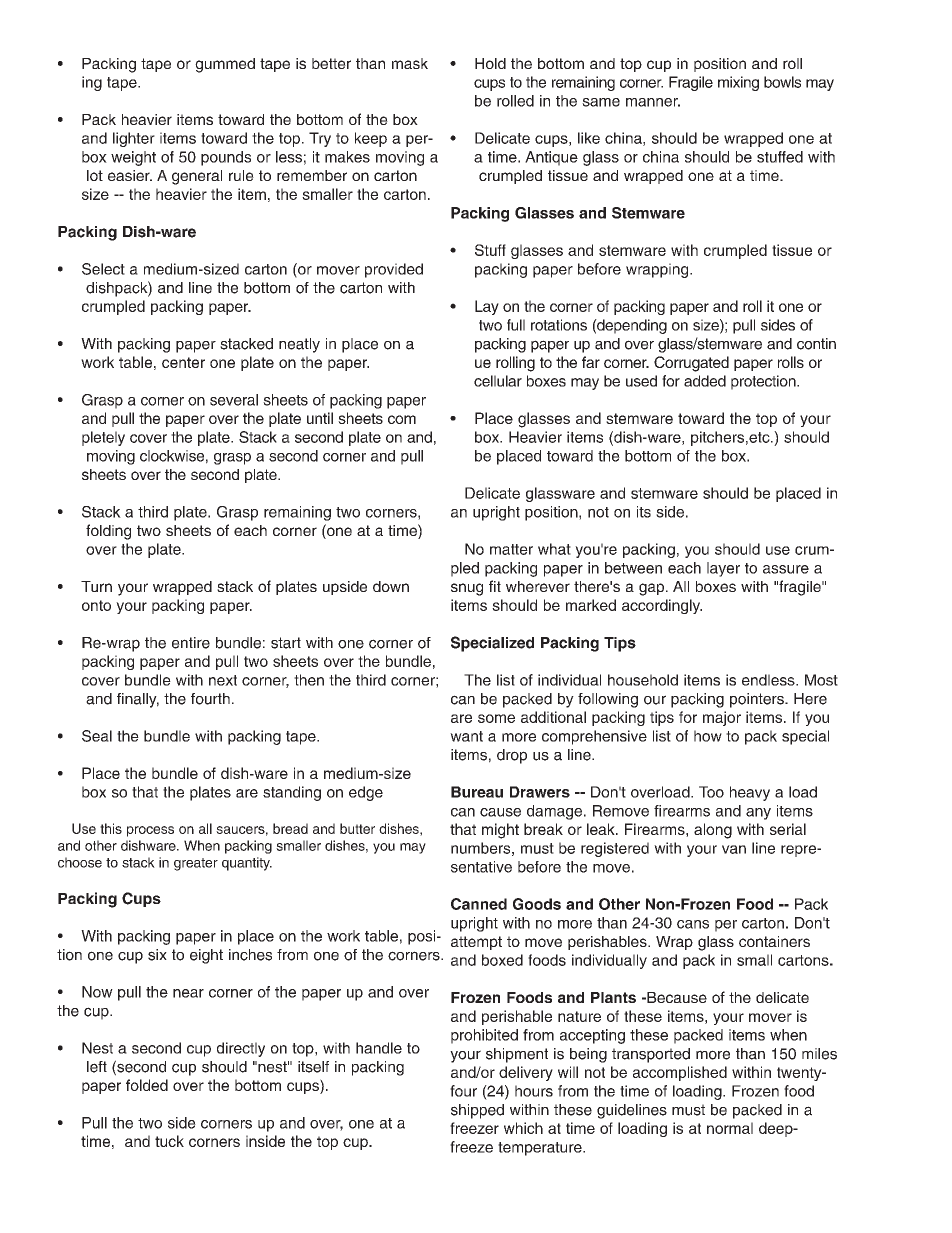 The width and height of the page is (952, 1233). Describe the element at coordinates (477, 1111) in the page. I see `shipped` at that location.
